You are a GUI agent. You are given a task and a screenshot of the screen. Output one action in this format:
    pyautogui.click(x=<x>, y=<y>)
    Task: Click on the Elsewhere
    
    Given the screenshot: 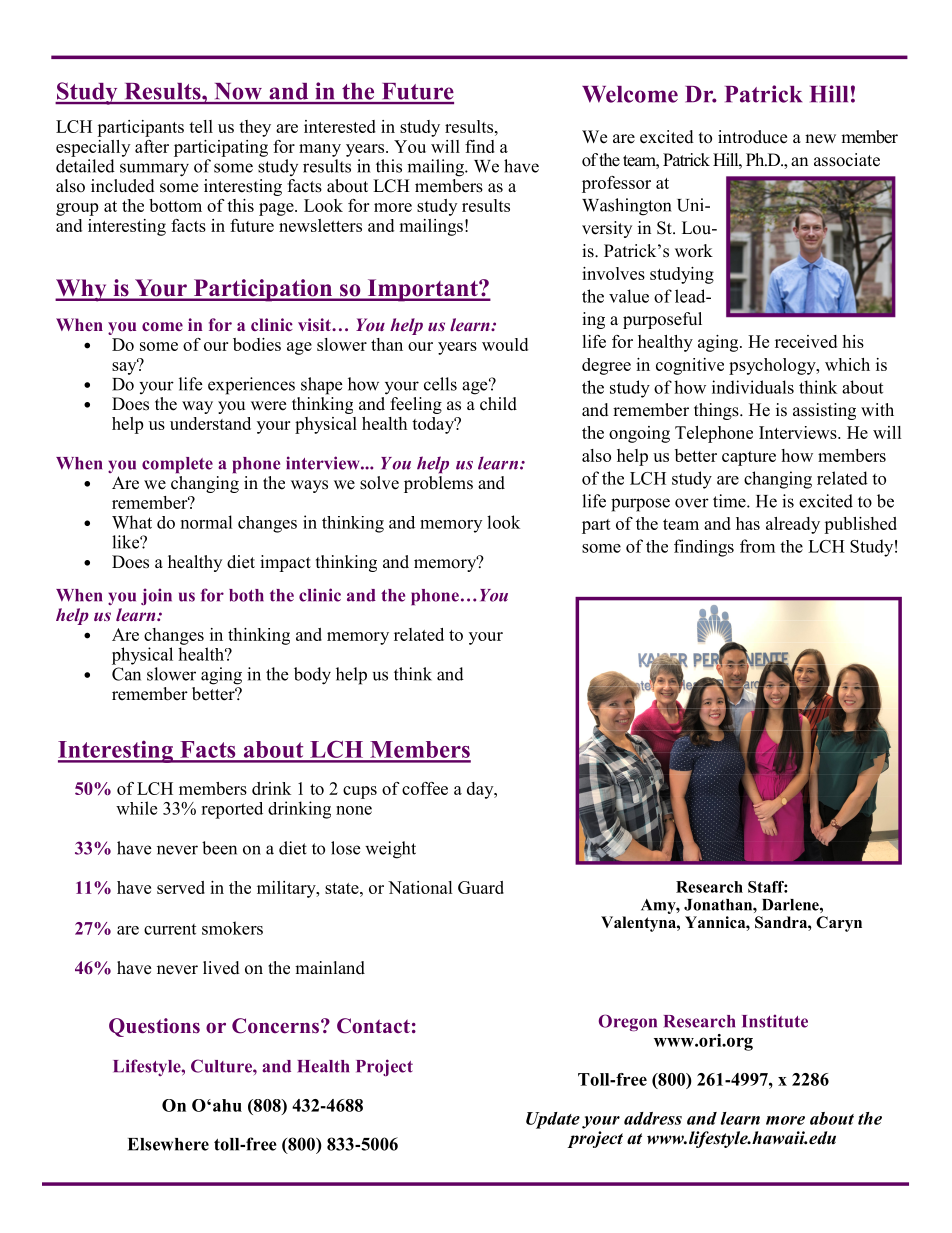 What is the action you would take?
    pyautogui.click(x=168, y=1144)
